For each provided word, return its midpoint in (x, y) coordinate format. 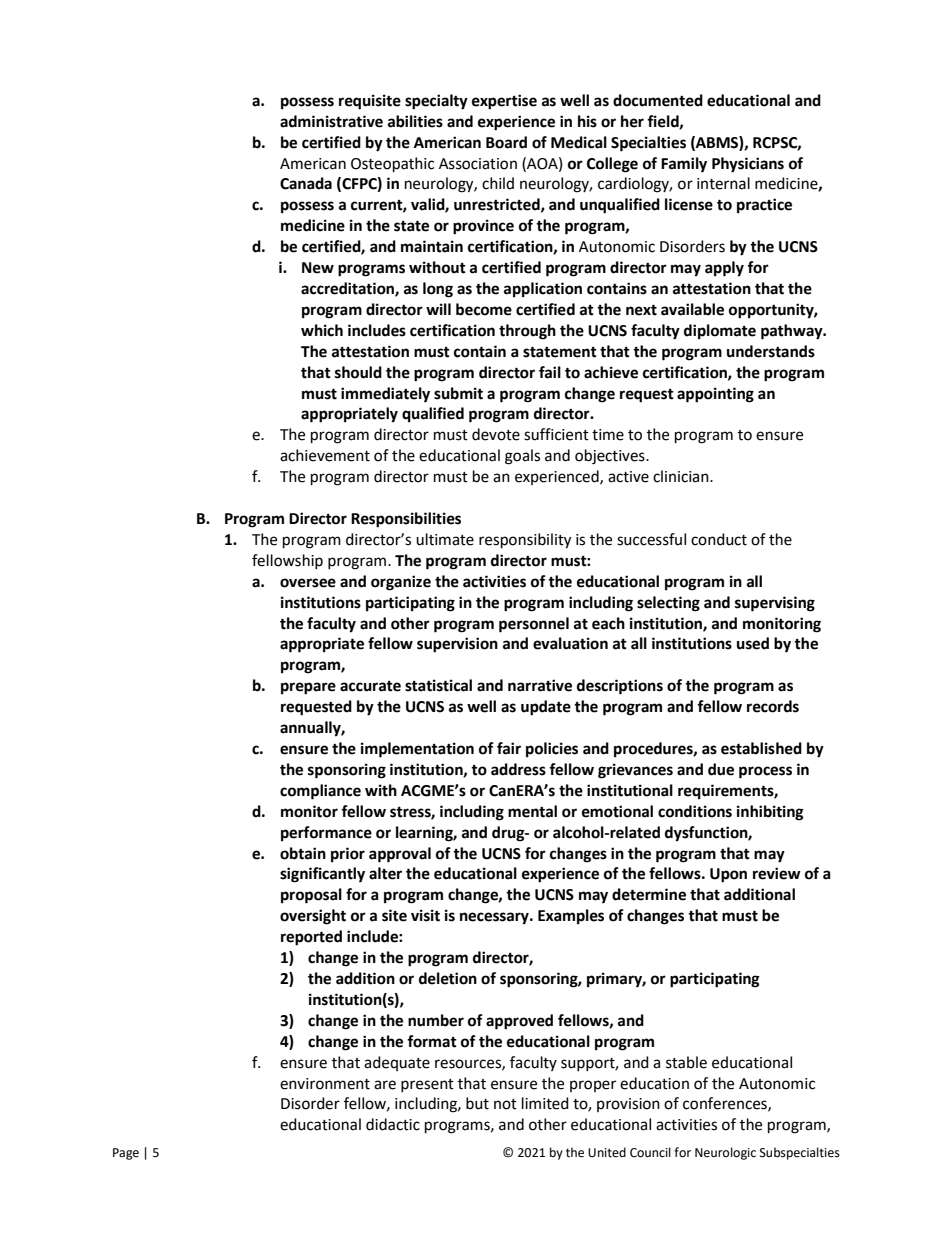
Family (684, 165)
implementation (417, 750)
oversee (308, 583)
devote (496, 434)
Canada (306, 183)
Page (126, 1154)
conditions (695, 811)
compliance (320, 792)
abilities (415, 121)
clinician (682, 476)
